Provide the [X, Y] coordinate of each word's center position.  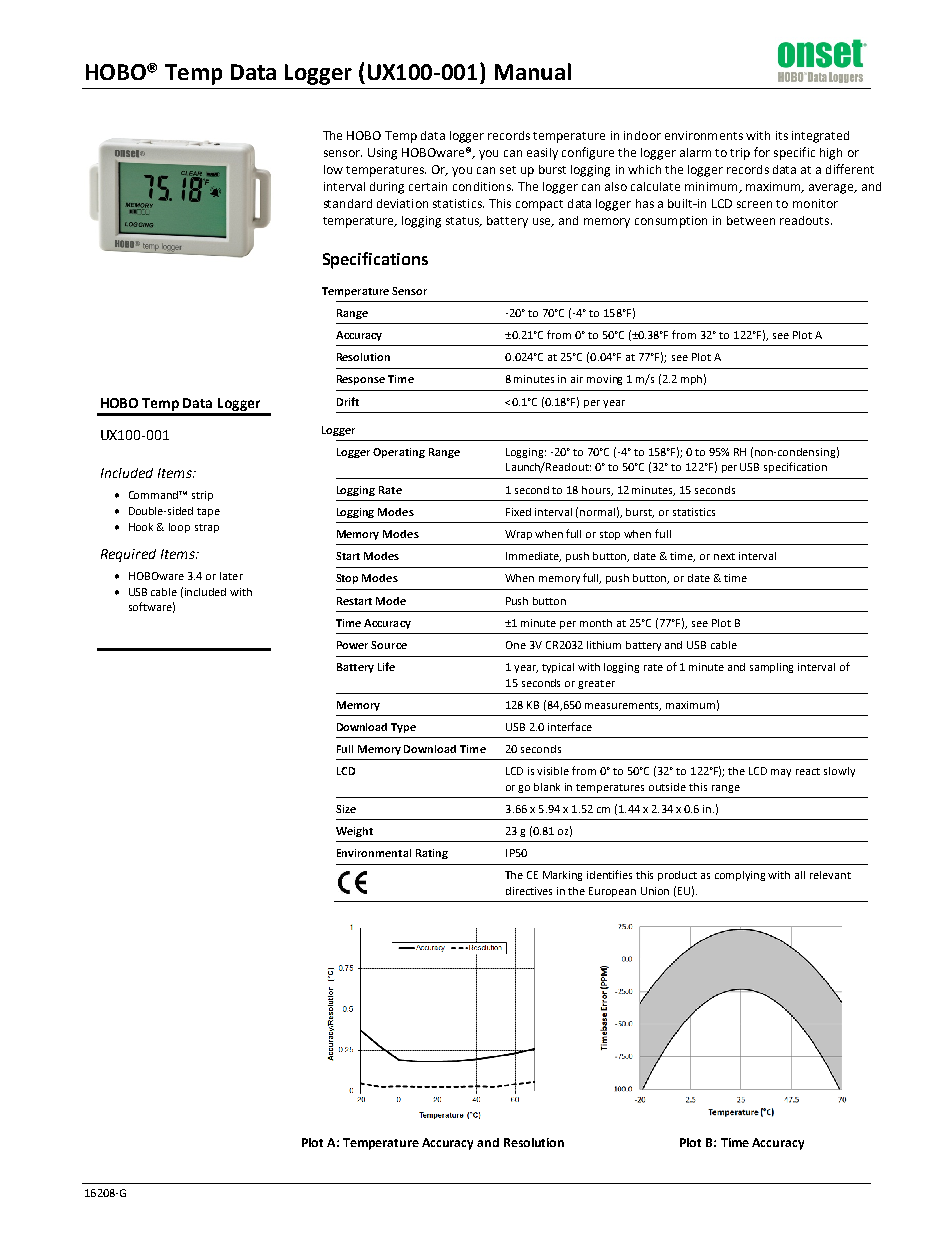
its [782, 135]
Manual [533, 71]
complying [740, 876]
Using [382, 154]
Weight [354, 832]
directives [529, 891]
